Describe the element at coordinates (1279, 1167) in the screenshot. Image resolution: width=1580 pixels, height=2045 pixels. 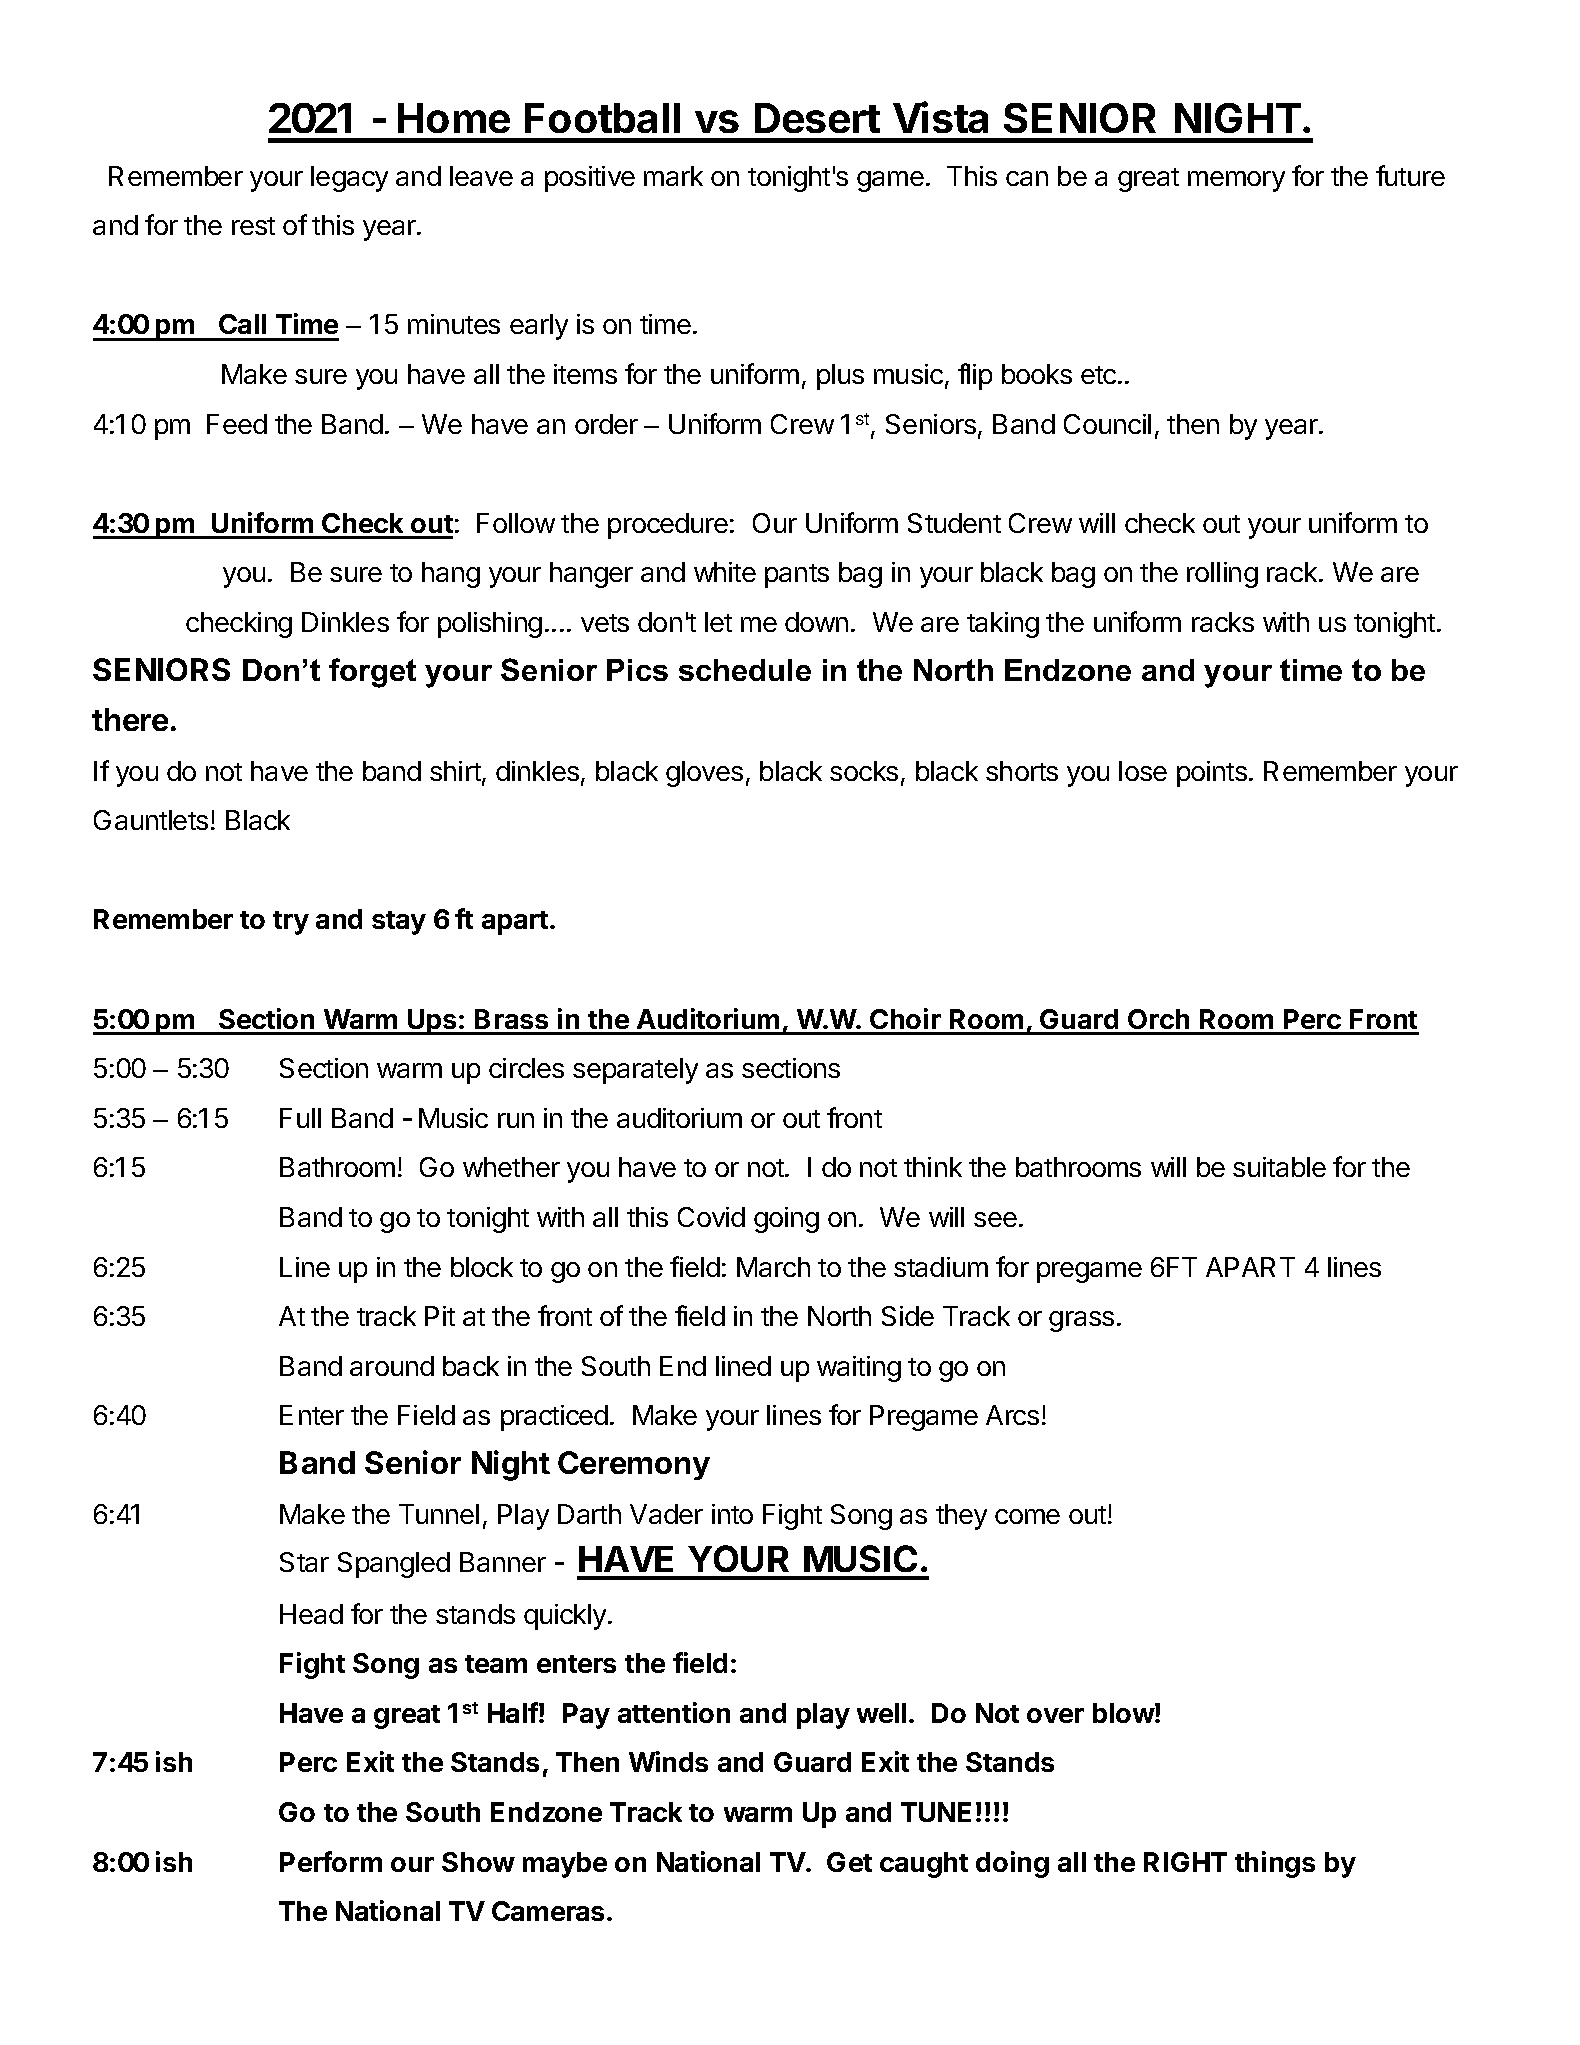
I see `suitable` at that location.
